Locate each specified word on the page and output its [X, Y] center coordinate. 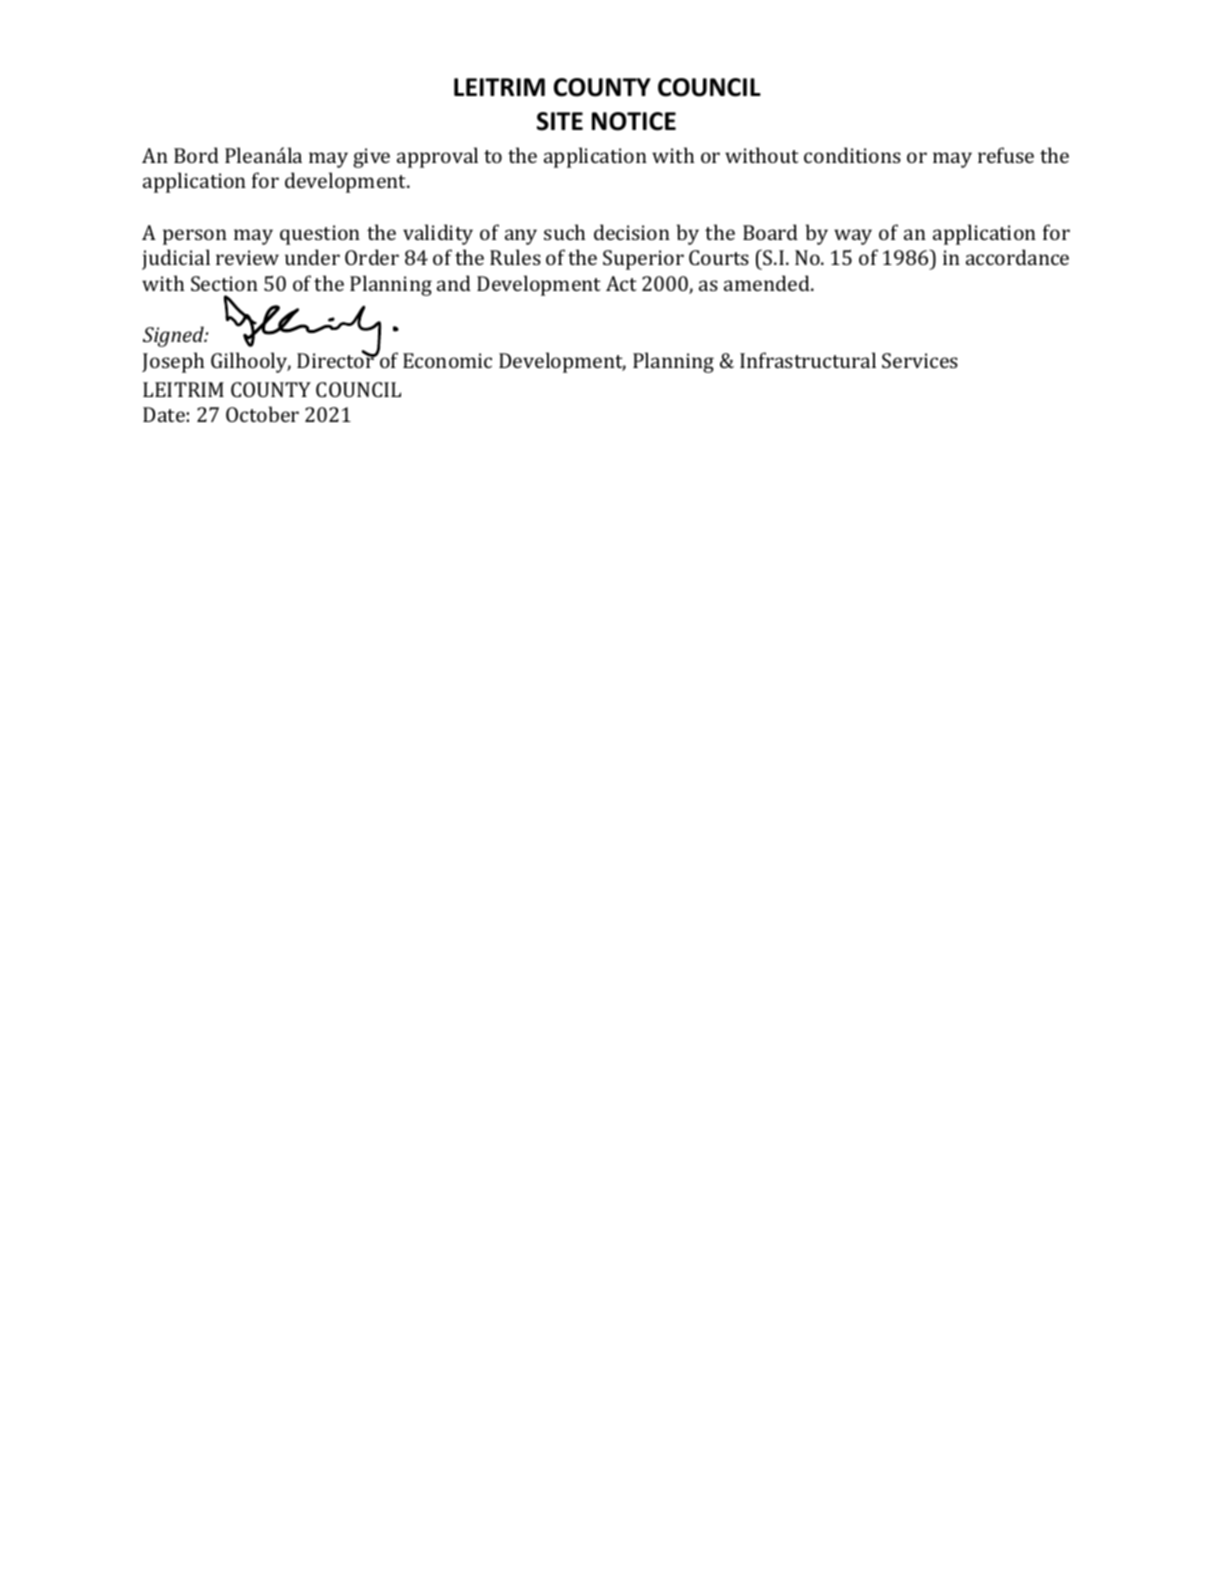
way [853, 237]
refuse [1006, 155]
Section [224, 283]
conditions [852, 155]
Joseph [173, 362]
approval [437, 157]
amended [768, 283]
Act [621, 283]
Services [920, 360]
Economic [447, 360]
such [564, 232]
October [262, 414]
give [371, 158]
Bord [196, 155]
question [320, 235]
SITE [560, 121]
